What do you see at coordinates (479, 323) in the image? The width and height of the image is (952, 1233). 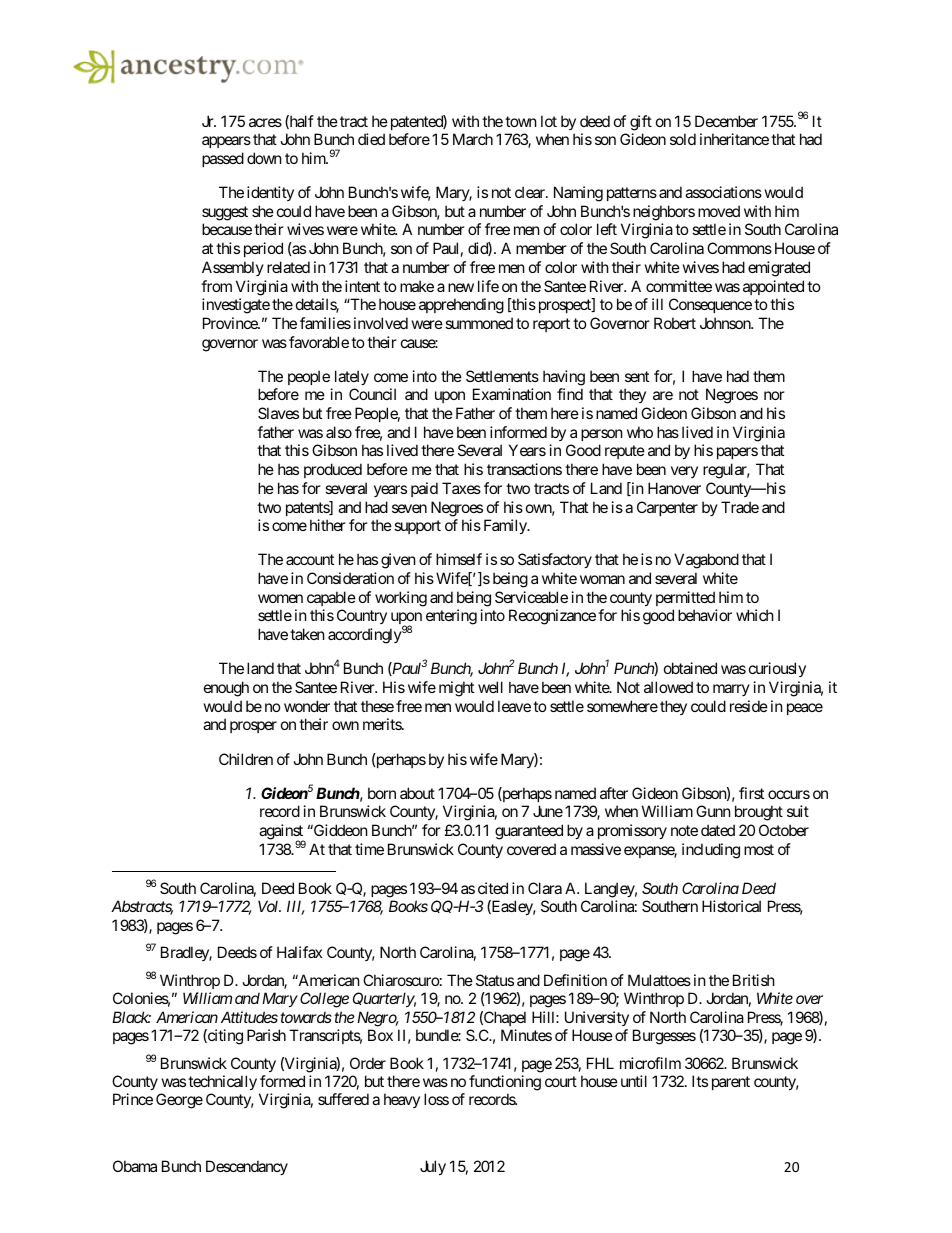 I see `summoned` at bounding box center [479, 323].
